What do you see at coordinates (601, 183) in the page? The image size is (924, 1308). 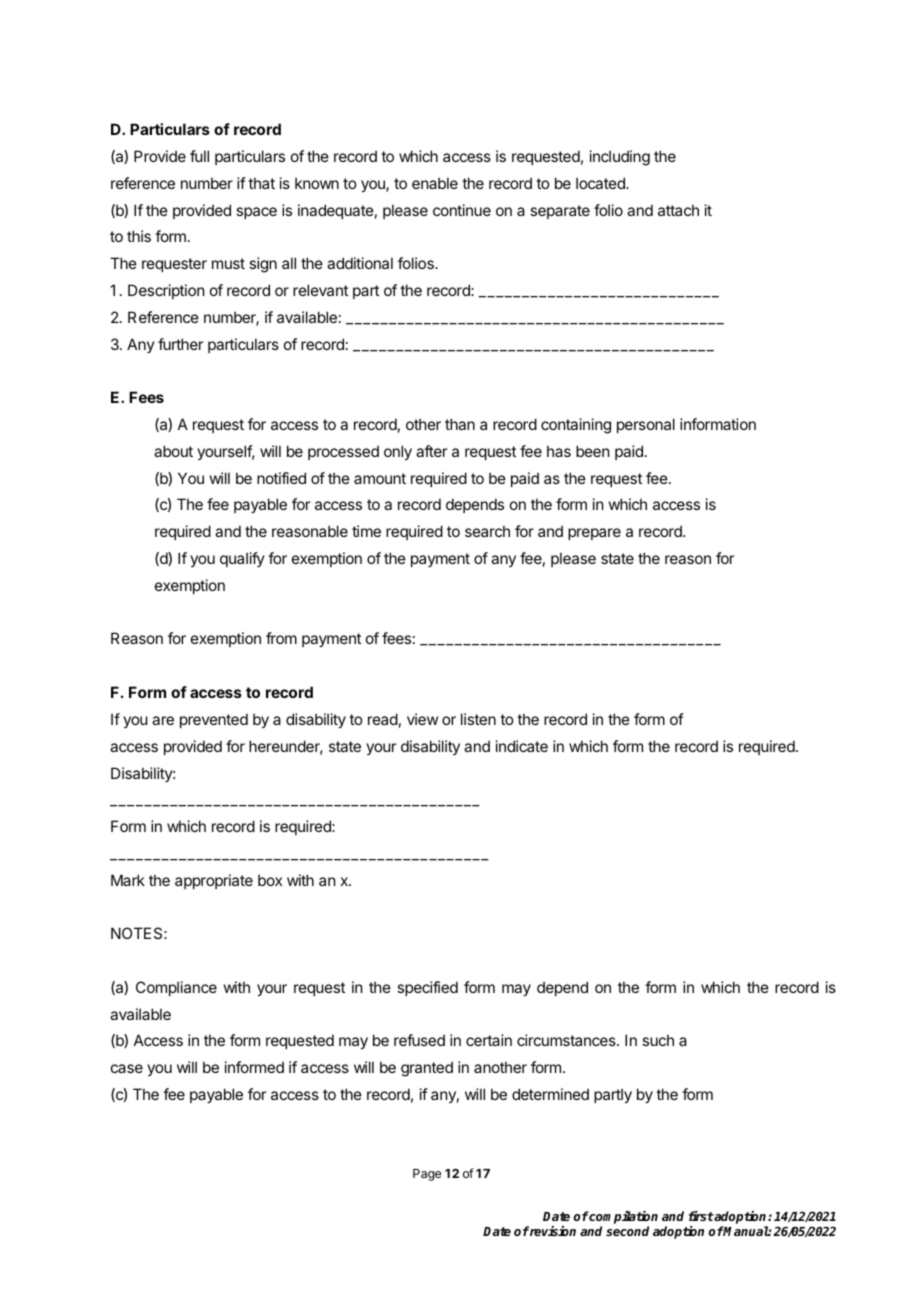 I see `located` at bounding box center [601, 183].
